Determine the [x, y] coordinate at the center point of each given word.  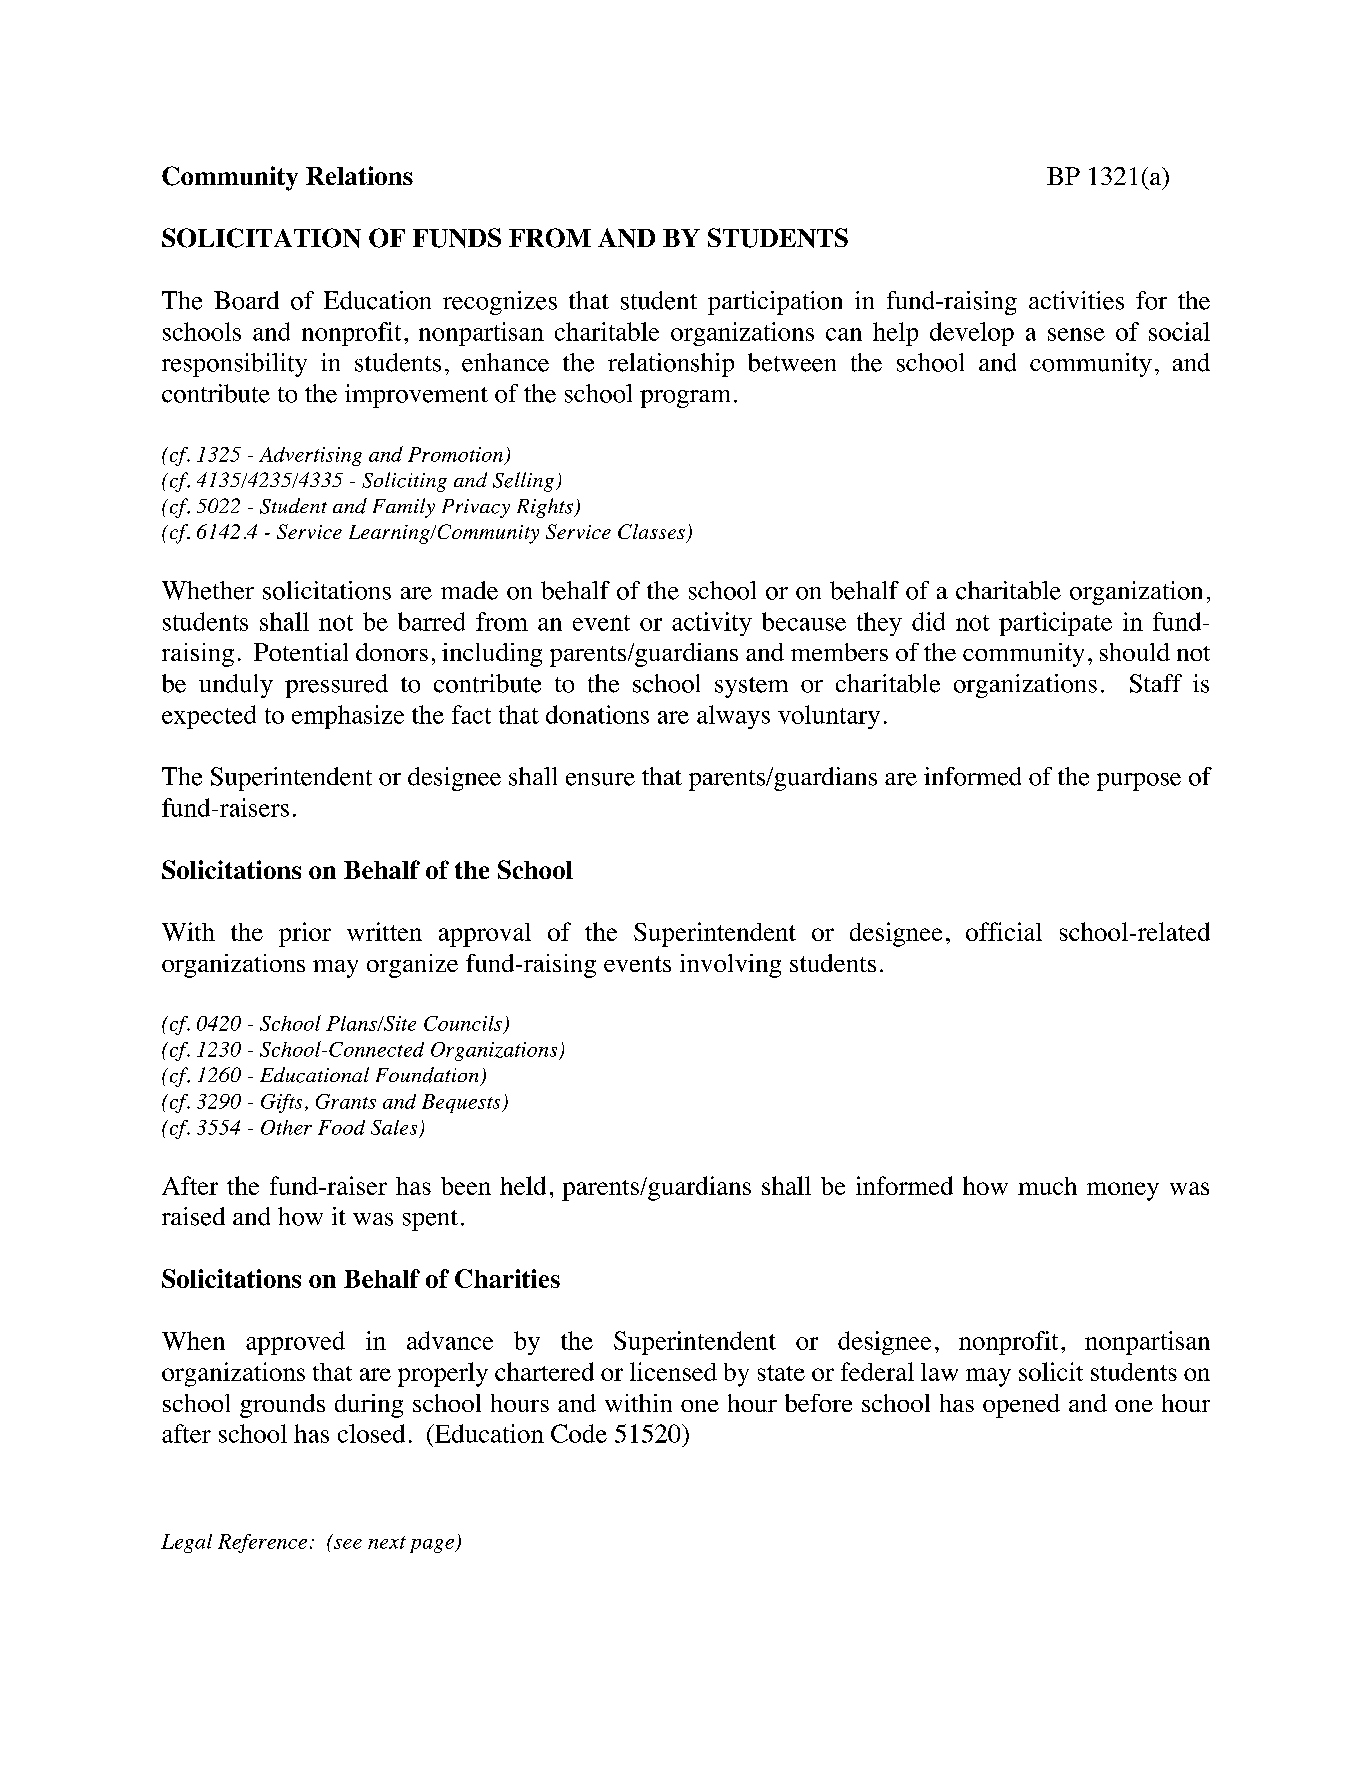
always [733, 717]
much [1047, 1186]
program [685, 399]
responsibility [234, 365]
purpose [1139, 782]
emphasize [348, 717]
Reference [262, 1543]
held [523, 1185]
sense [1076, 334]
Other [286, 1127]
